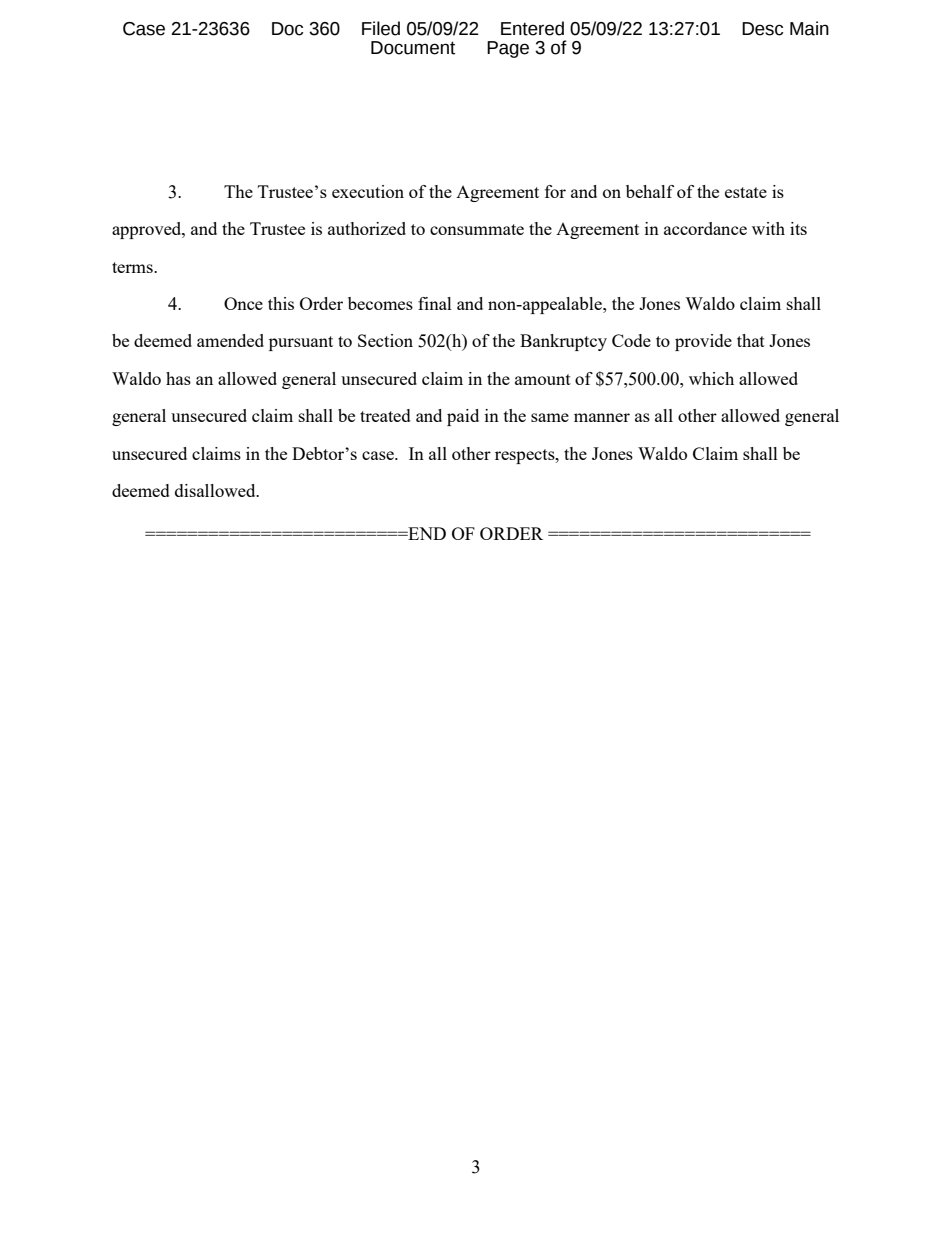 The image size is (952, 1233). I want to click on accordance, so click(705, 228).
